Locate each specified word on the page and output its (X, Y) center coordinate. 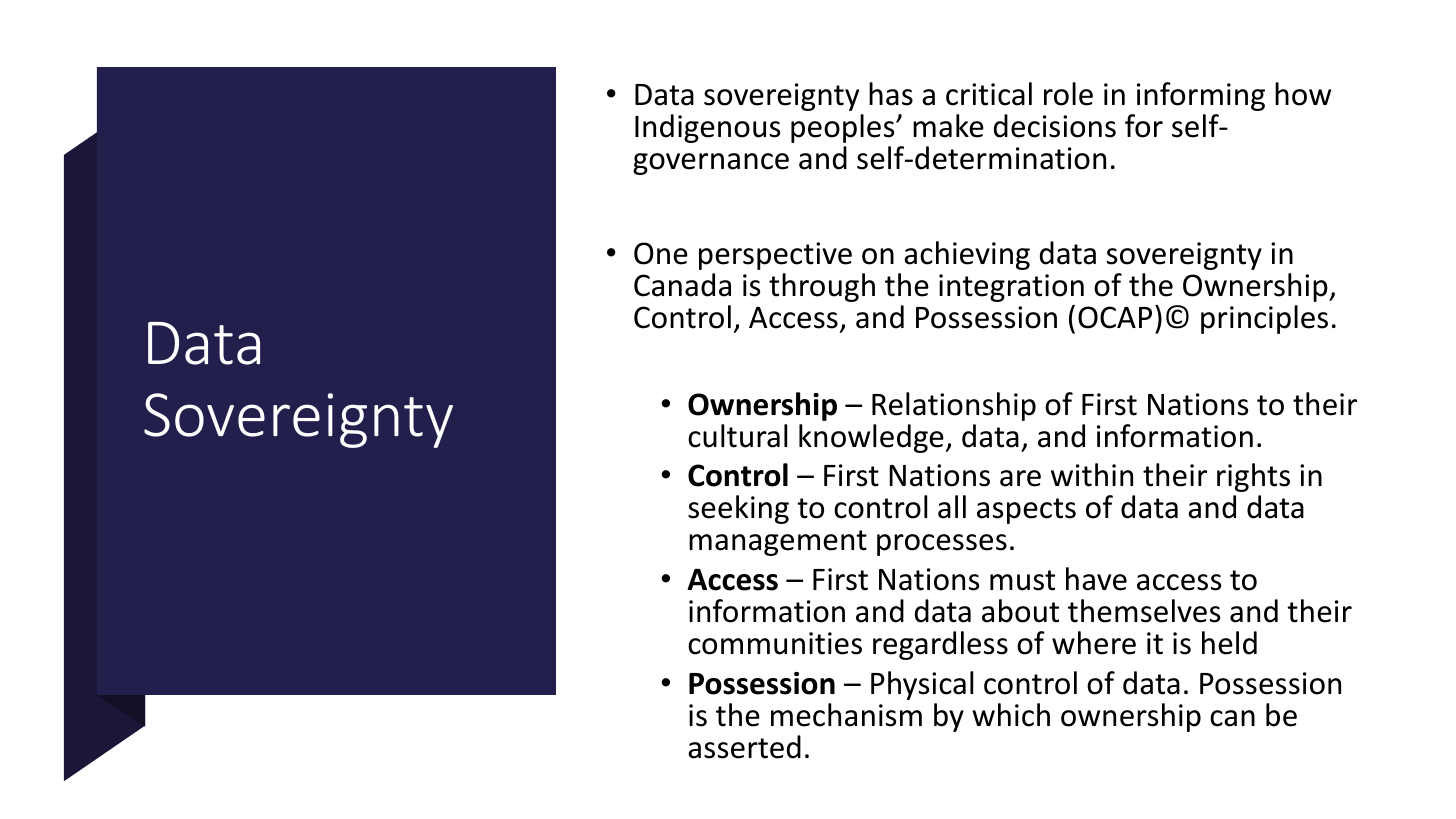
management (778, 543)
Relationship (954, 406)
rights (1253, 477)
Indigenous (707, 128)
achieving (967, 255)
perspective (775, 256)
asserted (744, 747)
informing (1201, 96)
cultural (737, 436)
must (1022, 580)
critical (989, 94)
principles (1264, 319)
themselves (1144, 611)
